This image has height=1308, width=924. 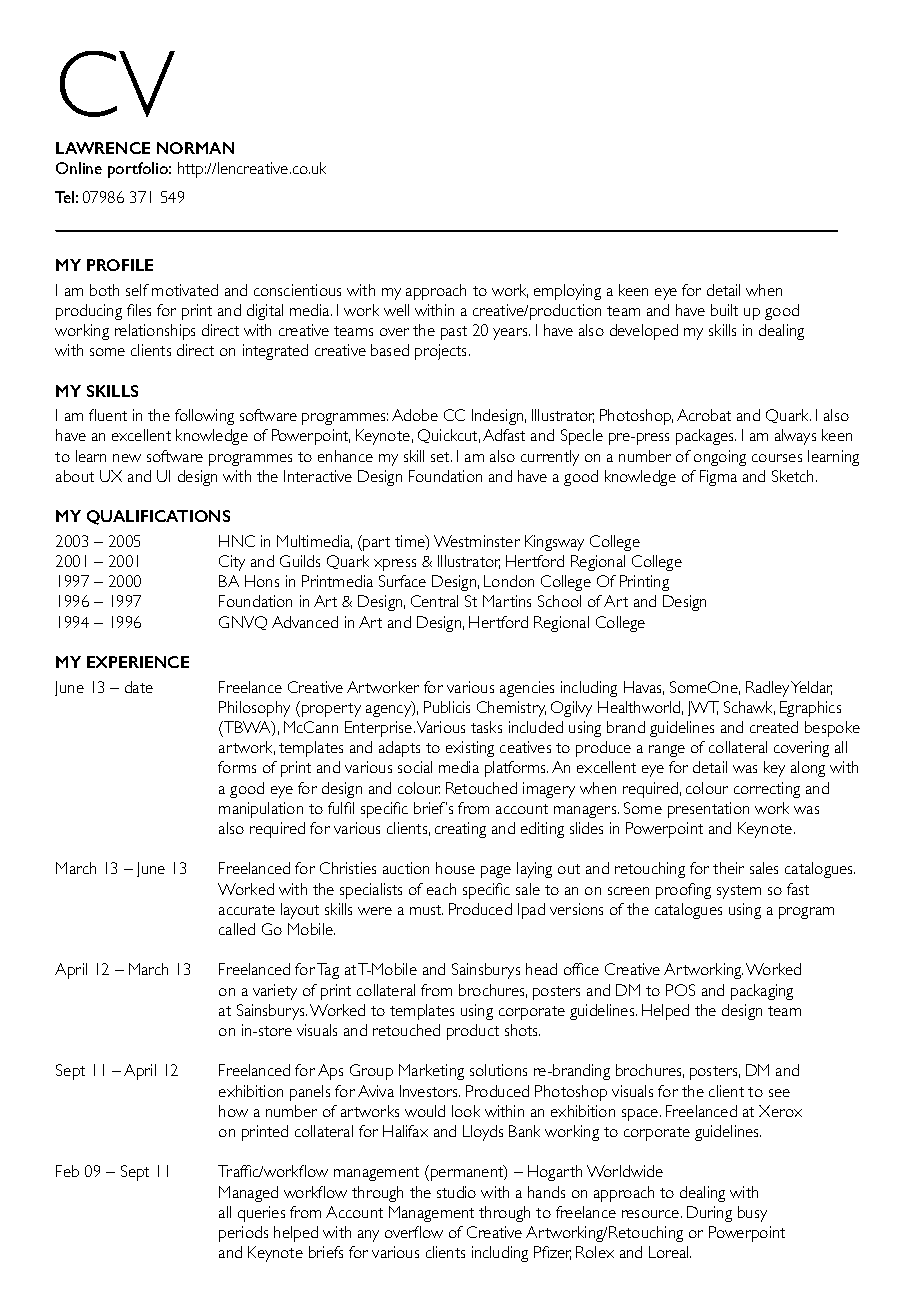 I want to click on built, so click(x=724, y=310).
